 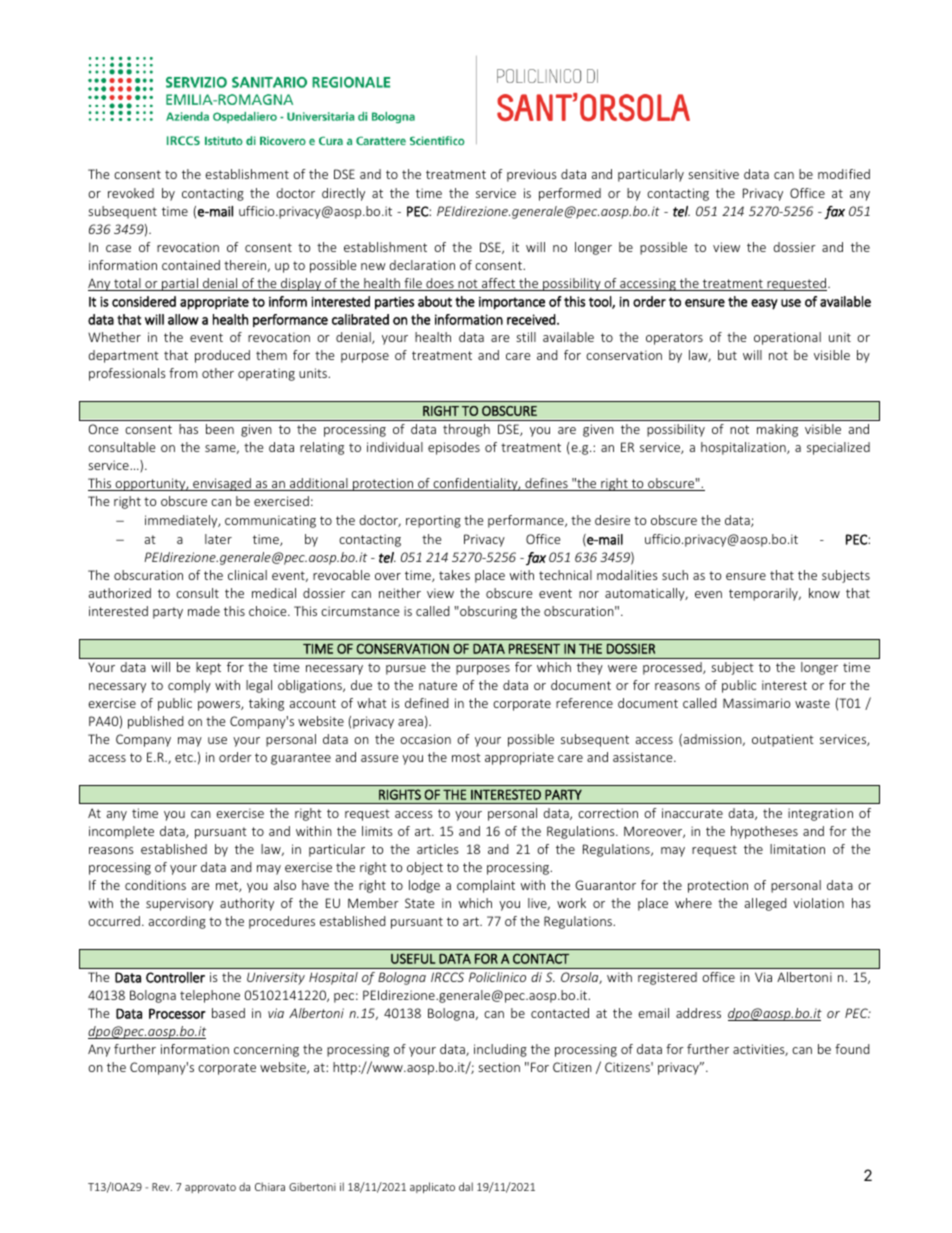 What do you see at coordinates (131, 193) in the screenshot?
I see `revoked` at bounding box center [131, 193].
